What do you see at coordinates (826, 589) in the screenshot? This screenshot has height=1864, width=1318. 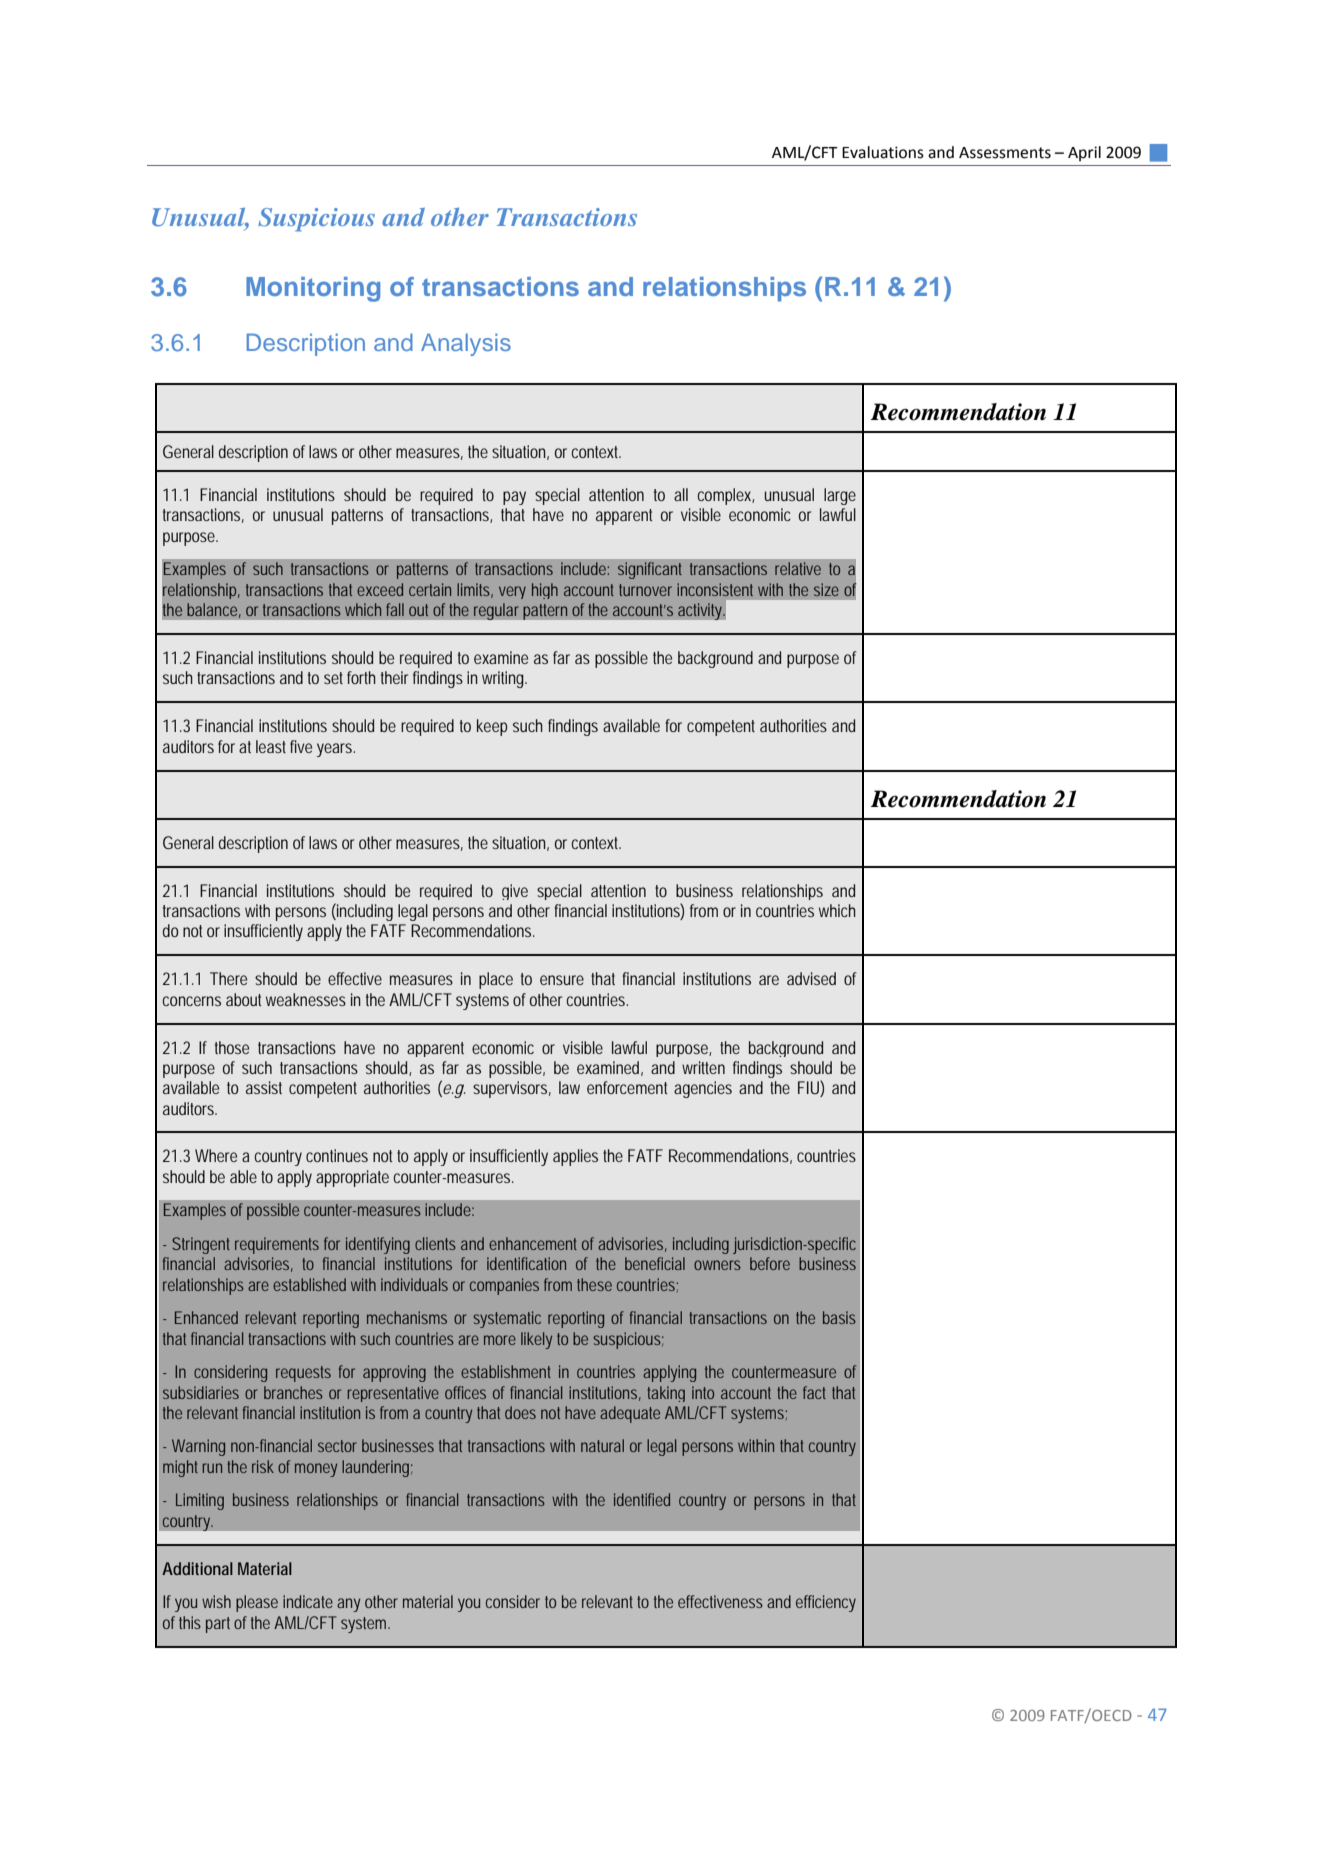 I see `size` at bounding box center [826, 589].
